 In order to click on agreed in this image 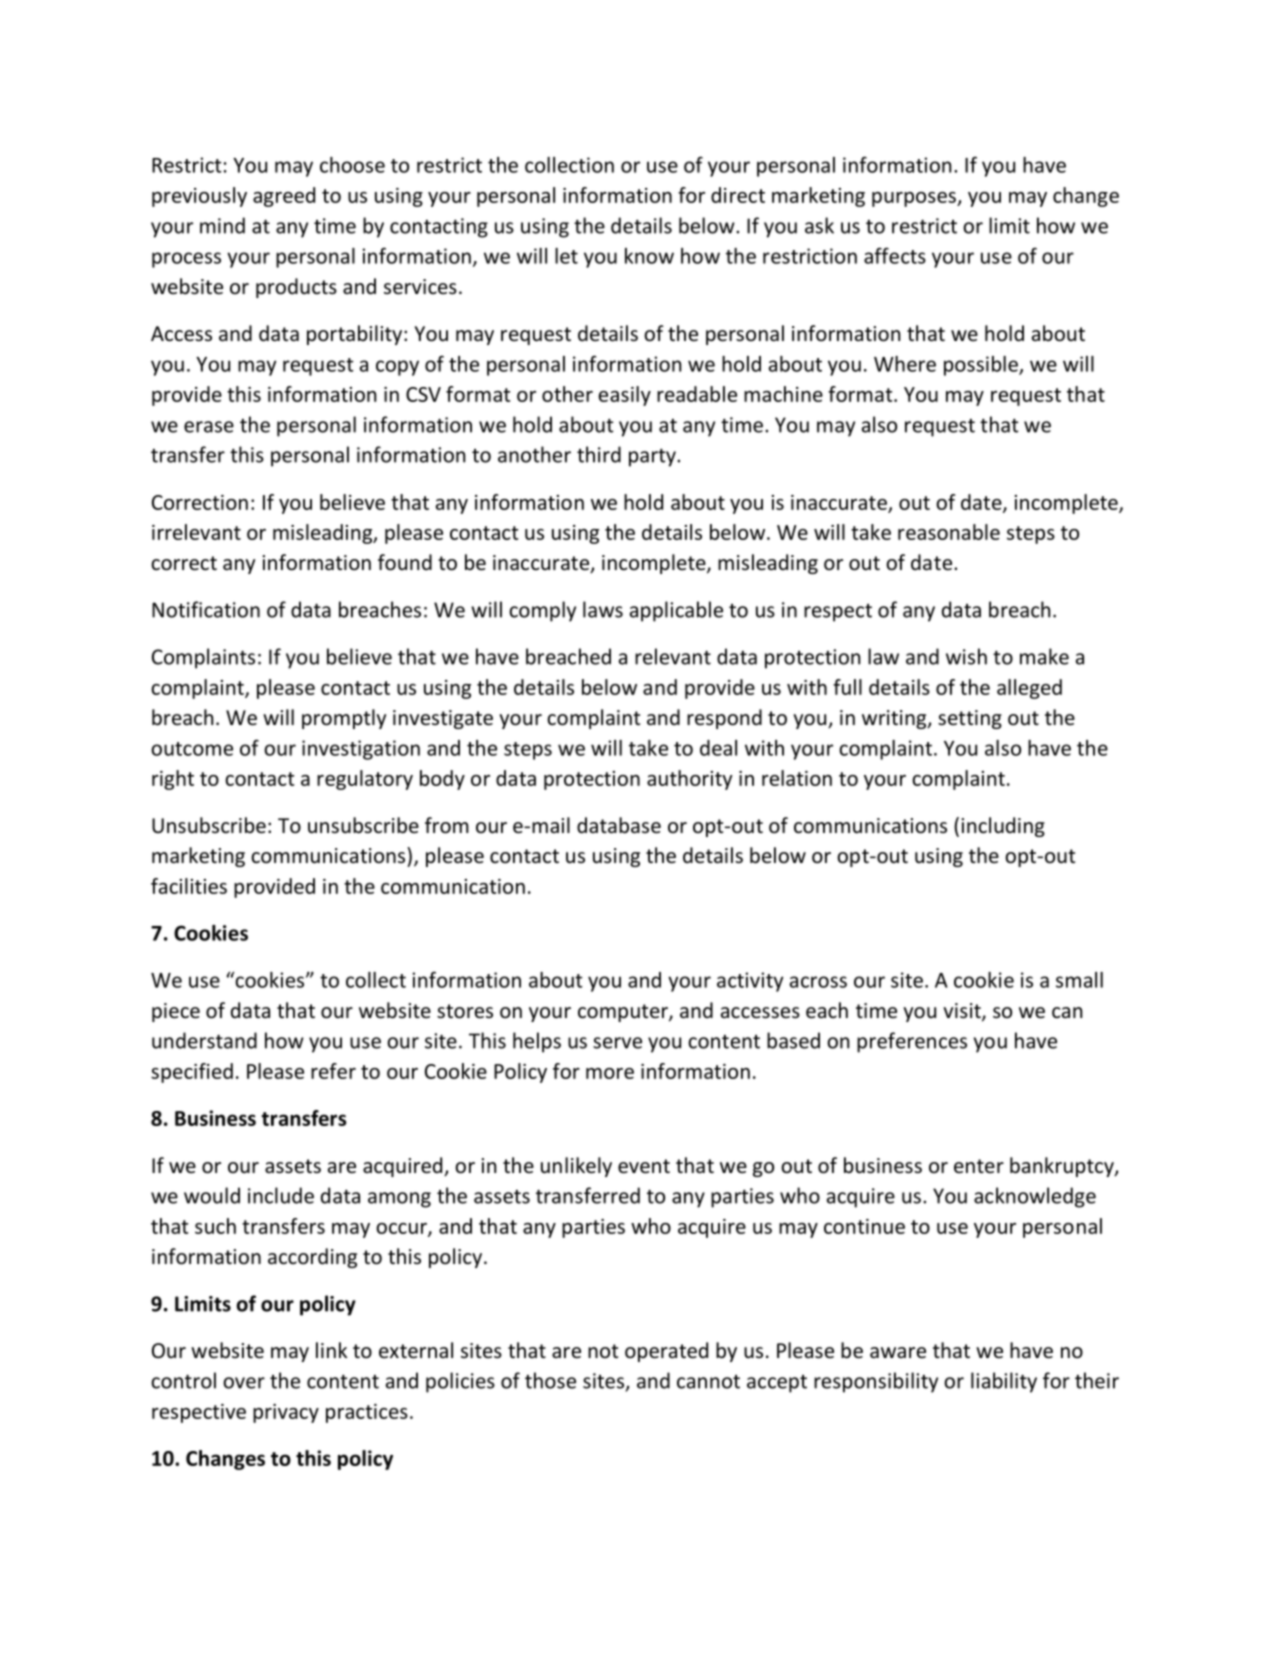, I will do `click(284, 197)`.
